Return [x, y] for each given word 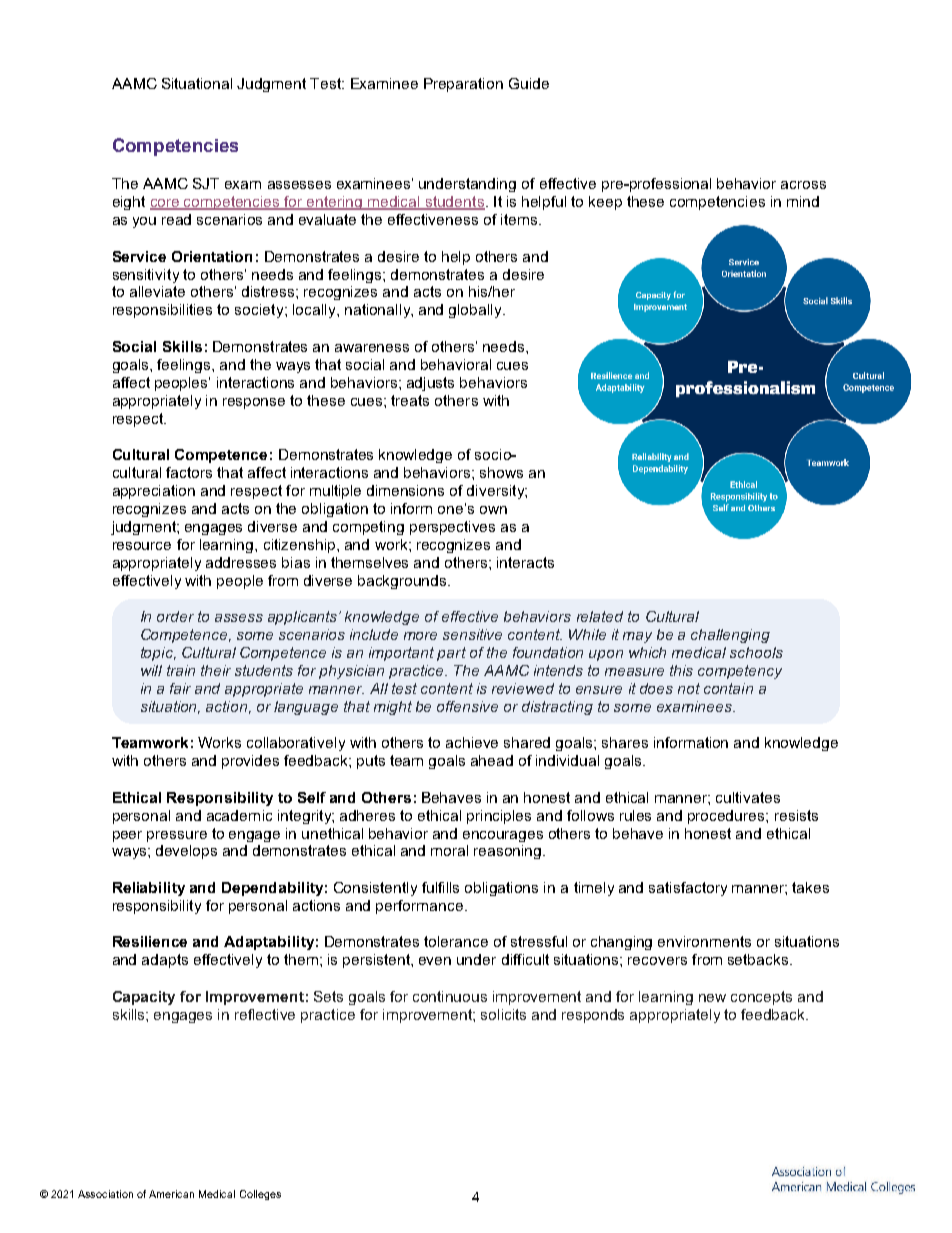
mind [803, 201]
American [171, 1194]
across [803, 185]
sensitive [472, 634]
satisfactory [688, 889]
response [254, 403]
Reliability [149, 889]
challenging [730, 636]
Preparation [463, 85]
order [175, 616]
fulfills [440, 887]
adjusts [430, 384]
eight [129, 203]
